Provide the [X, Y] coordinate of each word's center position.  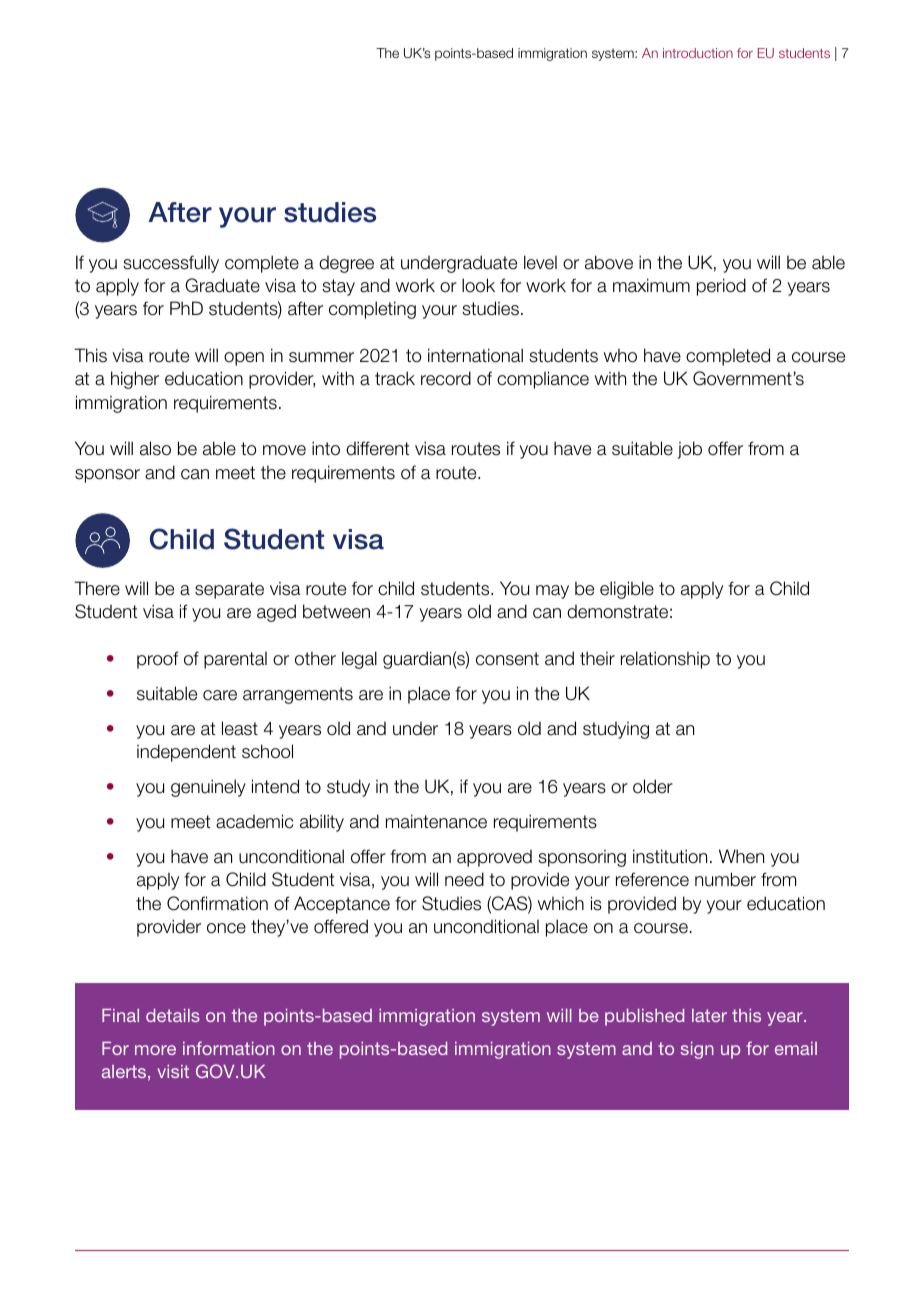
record [446, 378]
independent [186, 753]
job [690, 450]
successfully [171, 264]
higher [135, 380]
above [609, 262]
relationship [665, 660]
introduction [698, 53]
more [155, 1050]
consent [507, 659]
